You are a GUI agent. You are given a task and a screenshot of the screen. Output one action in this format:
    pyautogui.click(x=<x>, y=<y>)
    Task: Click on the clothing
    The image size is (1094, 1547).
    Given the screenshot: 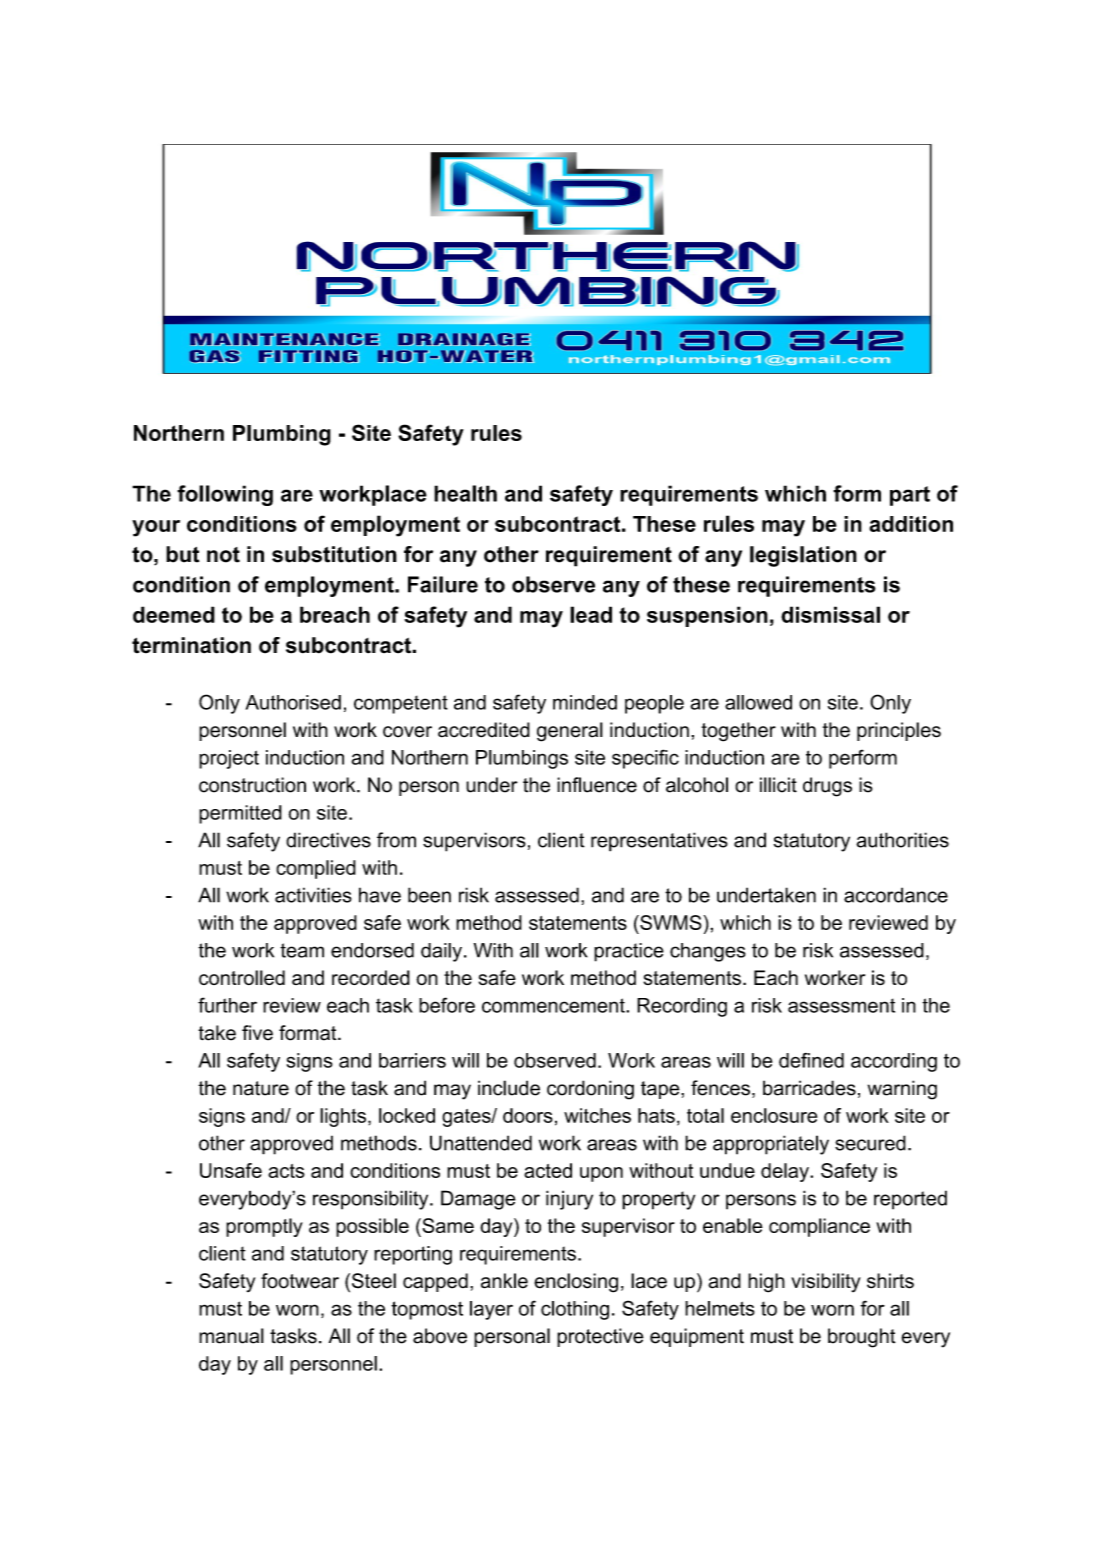 What is the action you would take?
    pyautogui.click(x=575, y=1310)
